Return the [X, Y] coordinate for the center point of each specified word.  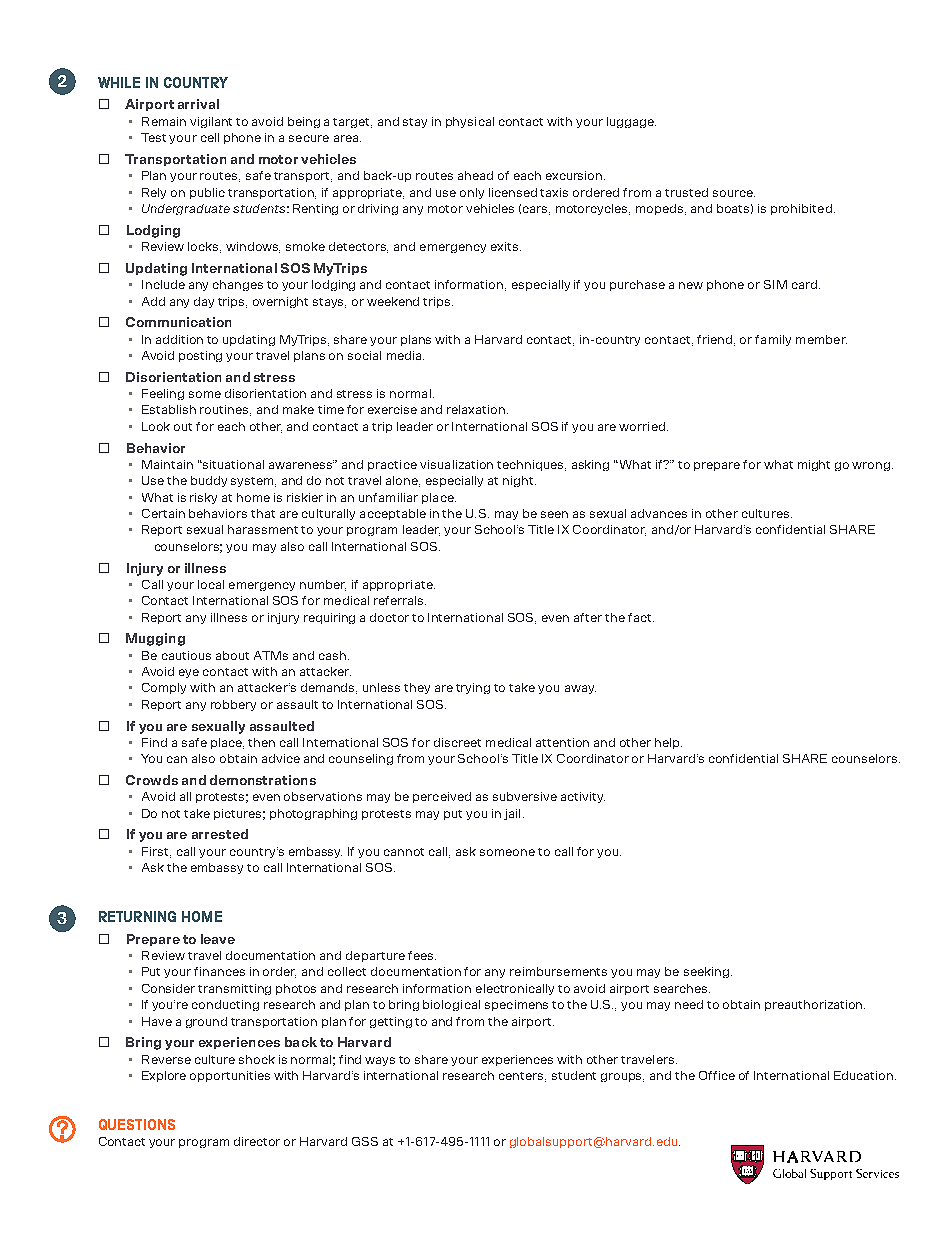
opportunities [230, 1076]
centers [522, 1077]
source [734, 193]
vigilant [211, 122]
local [211, 584]
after [588, 617]
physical [470, 122]
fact [641, 617]
